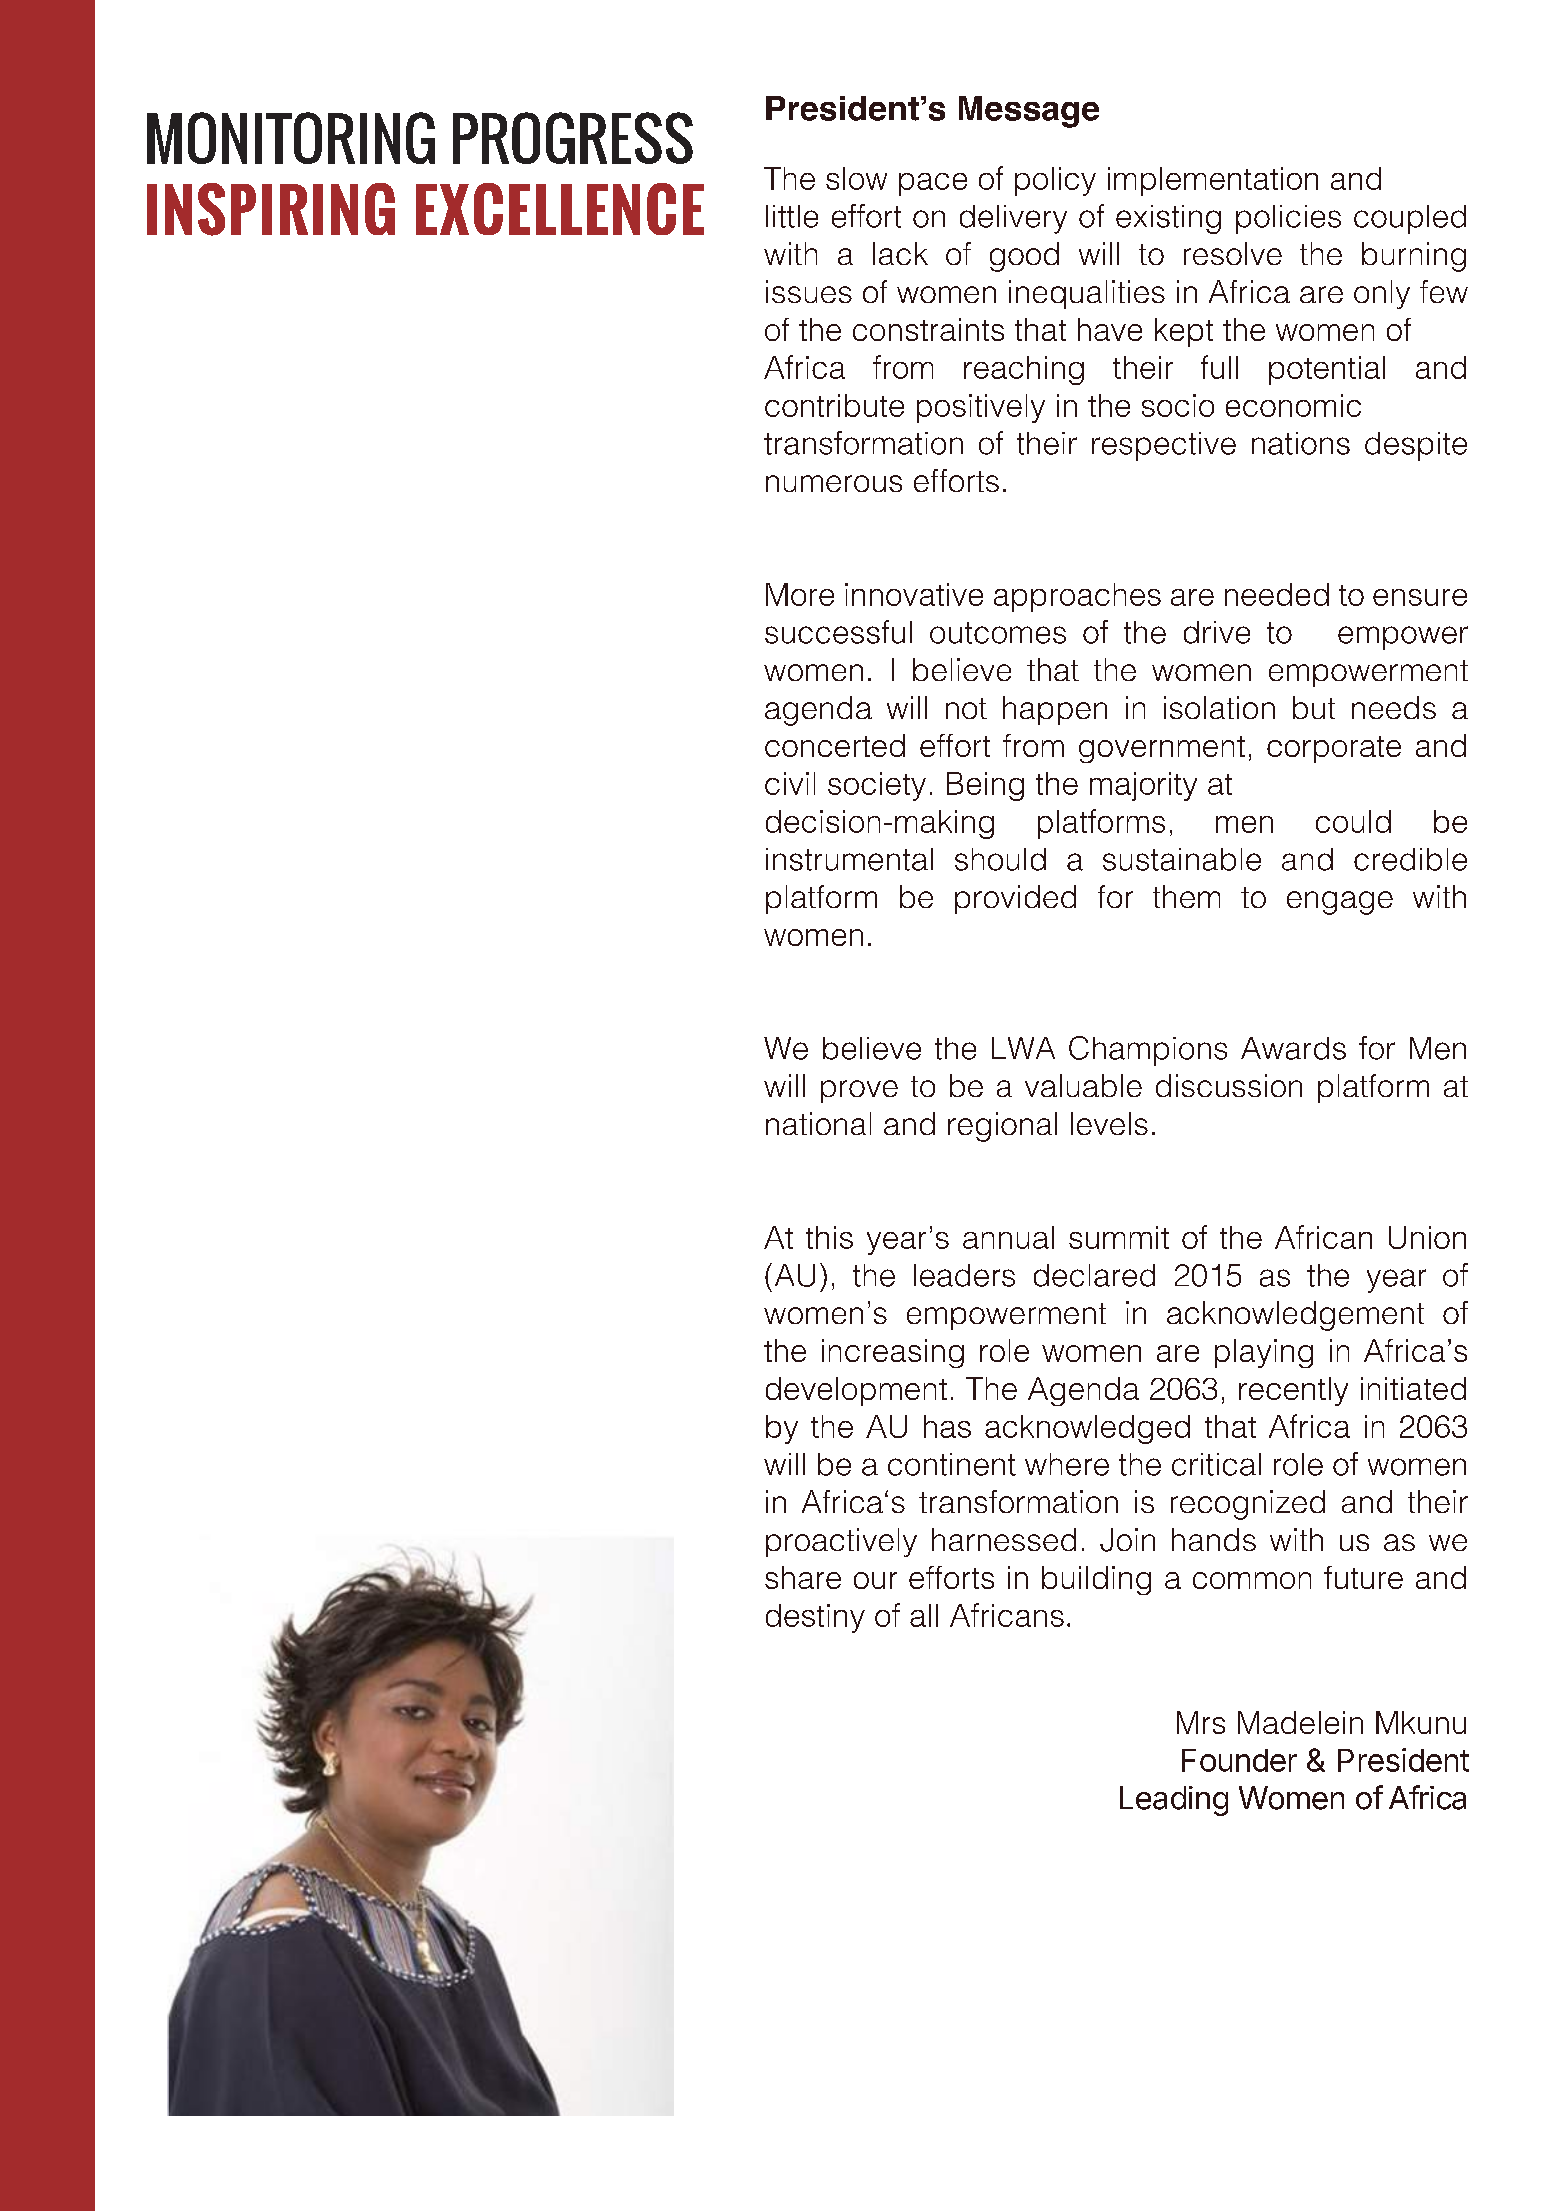 The width and height of the screenshot is (1563, 2211). I want to click on policies, so click(1288, 219).
